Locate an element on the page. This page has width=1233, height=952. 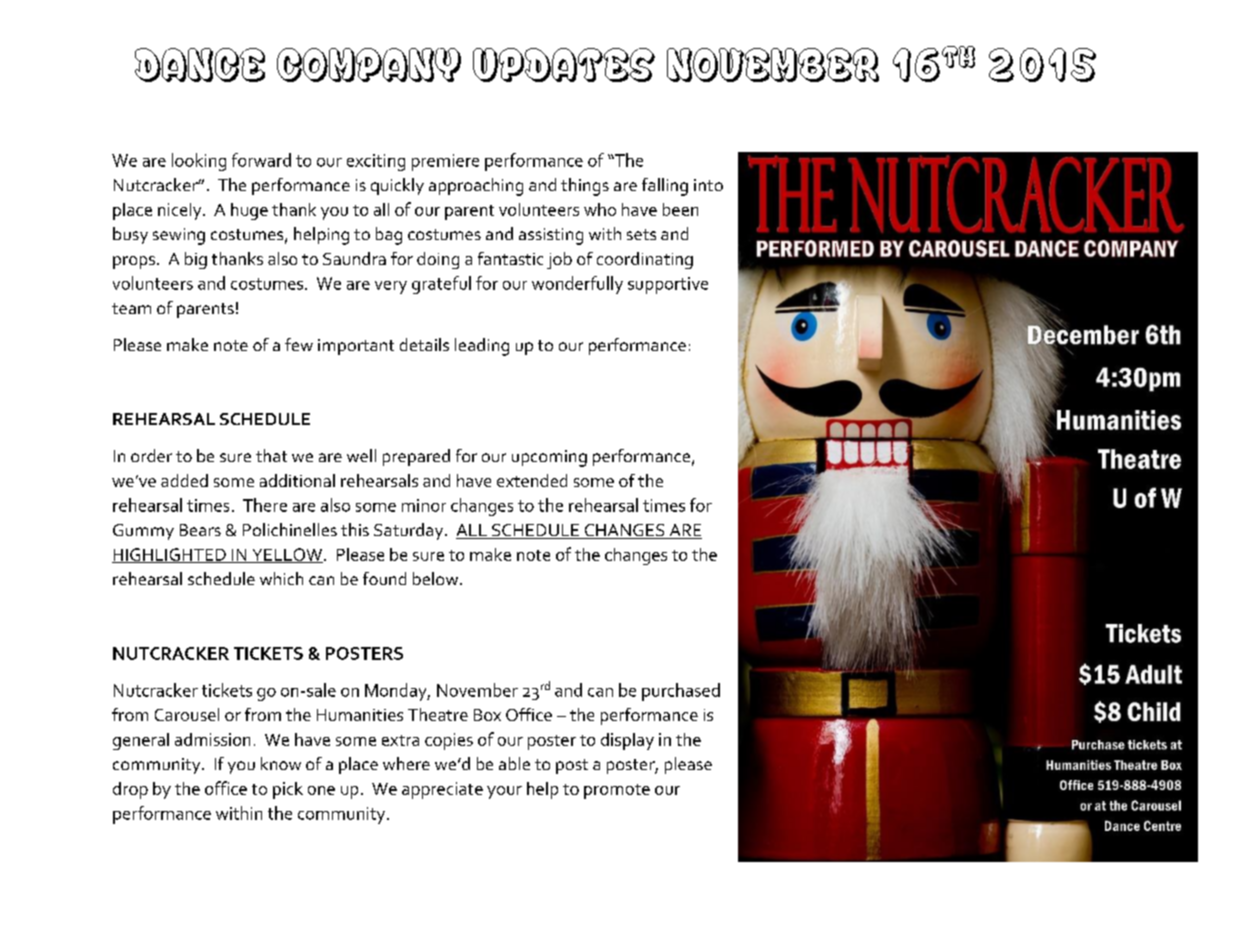
team is located at coordinates (131, 308).
